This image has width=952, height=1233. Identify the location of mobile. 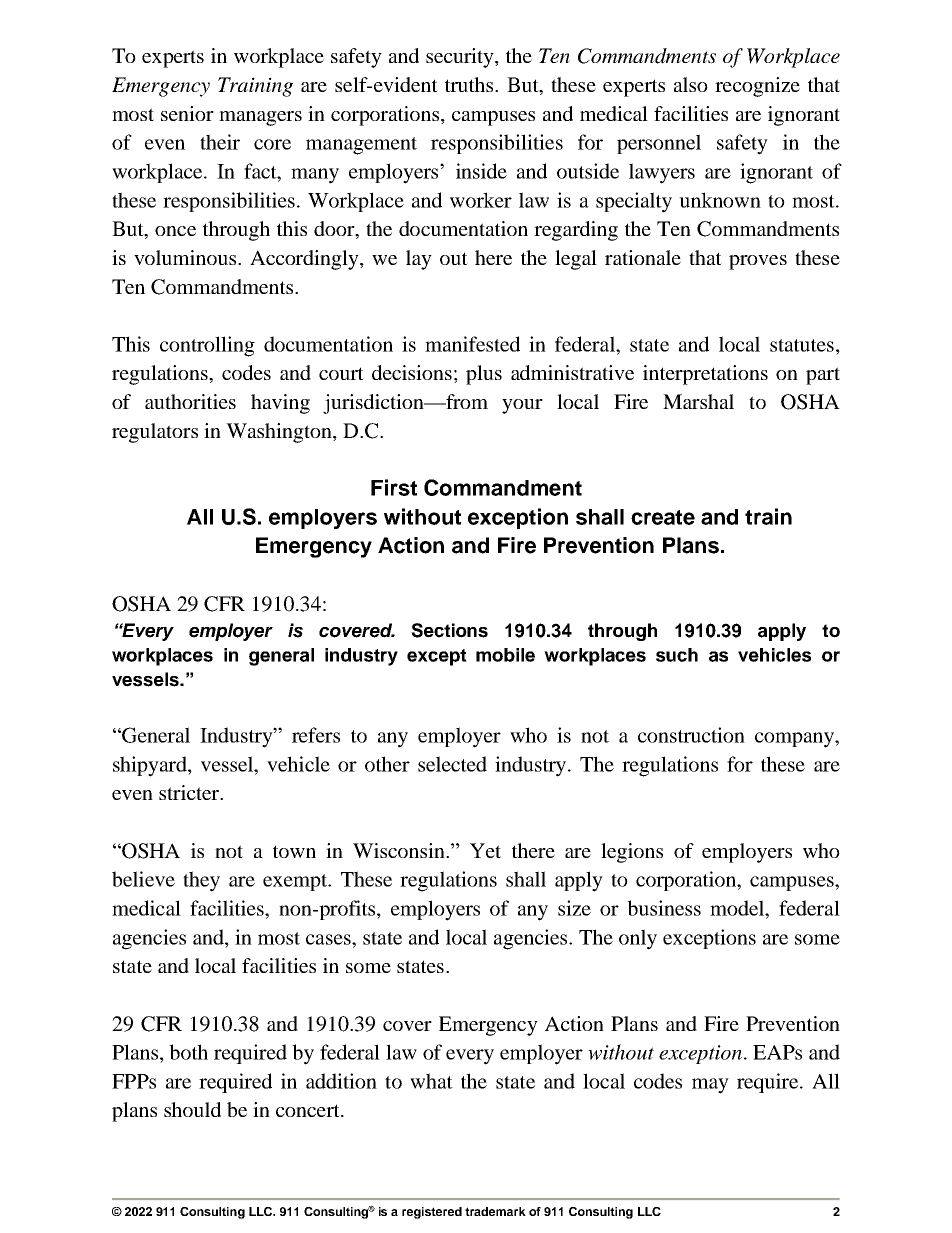
(505, 655).
